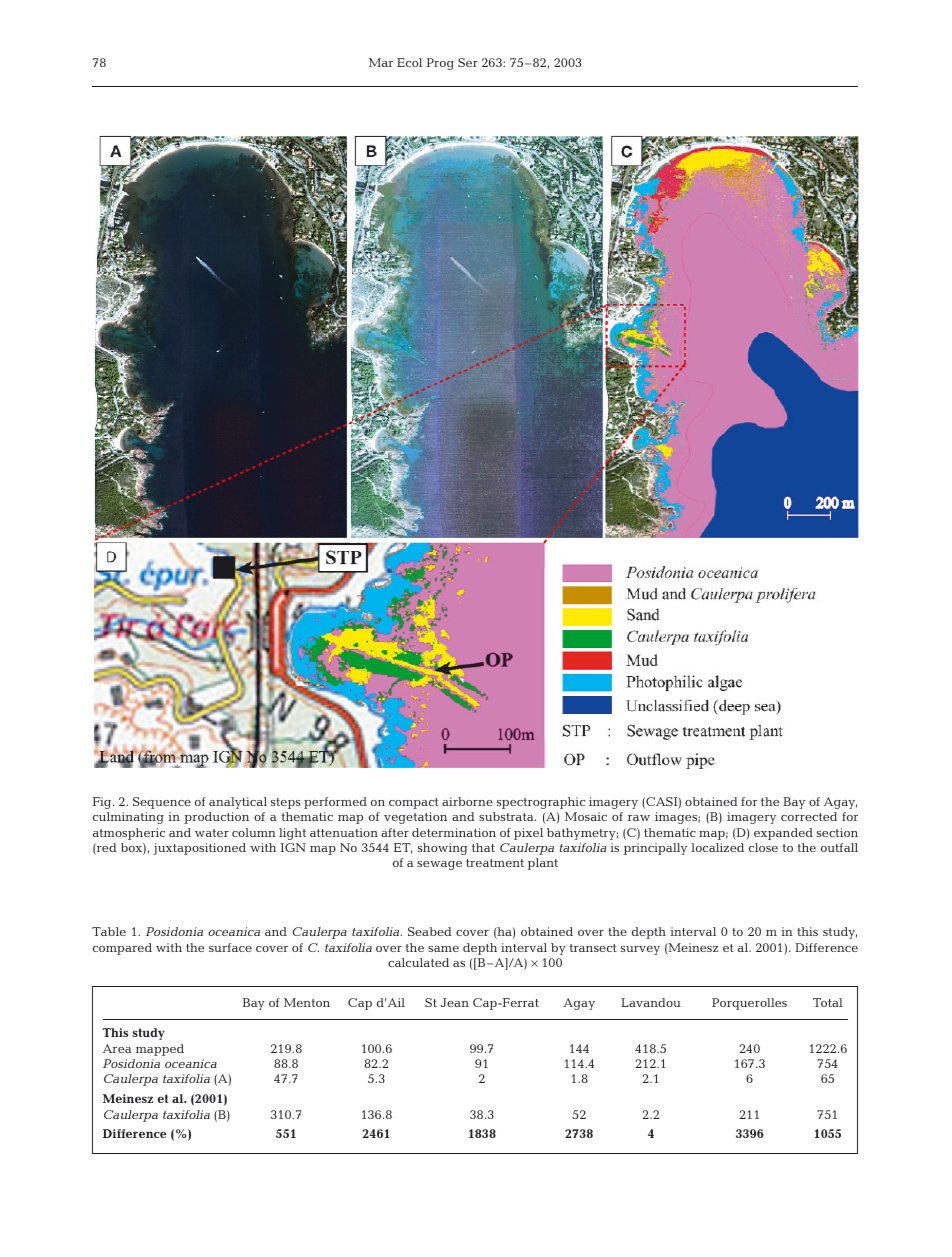 The image size is (952, 1257). I want to click on airborne, so click(467, 801).
